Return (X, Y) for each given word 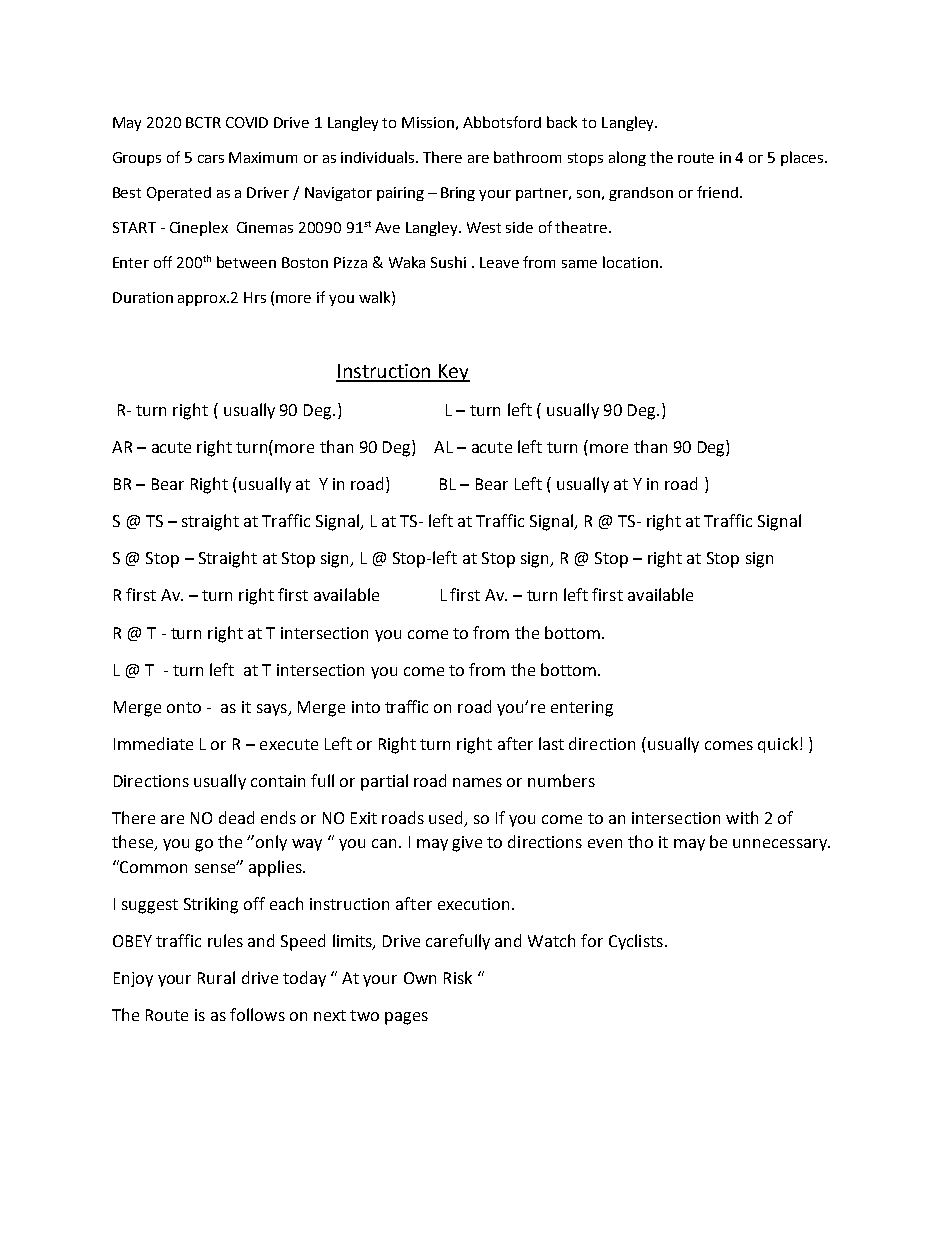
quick (778, 745)
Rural (216, 977)
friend (717, 192)
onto (184, 707)
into (366, 707)
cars (211, 159)
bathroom (527, 157)
